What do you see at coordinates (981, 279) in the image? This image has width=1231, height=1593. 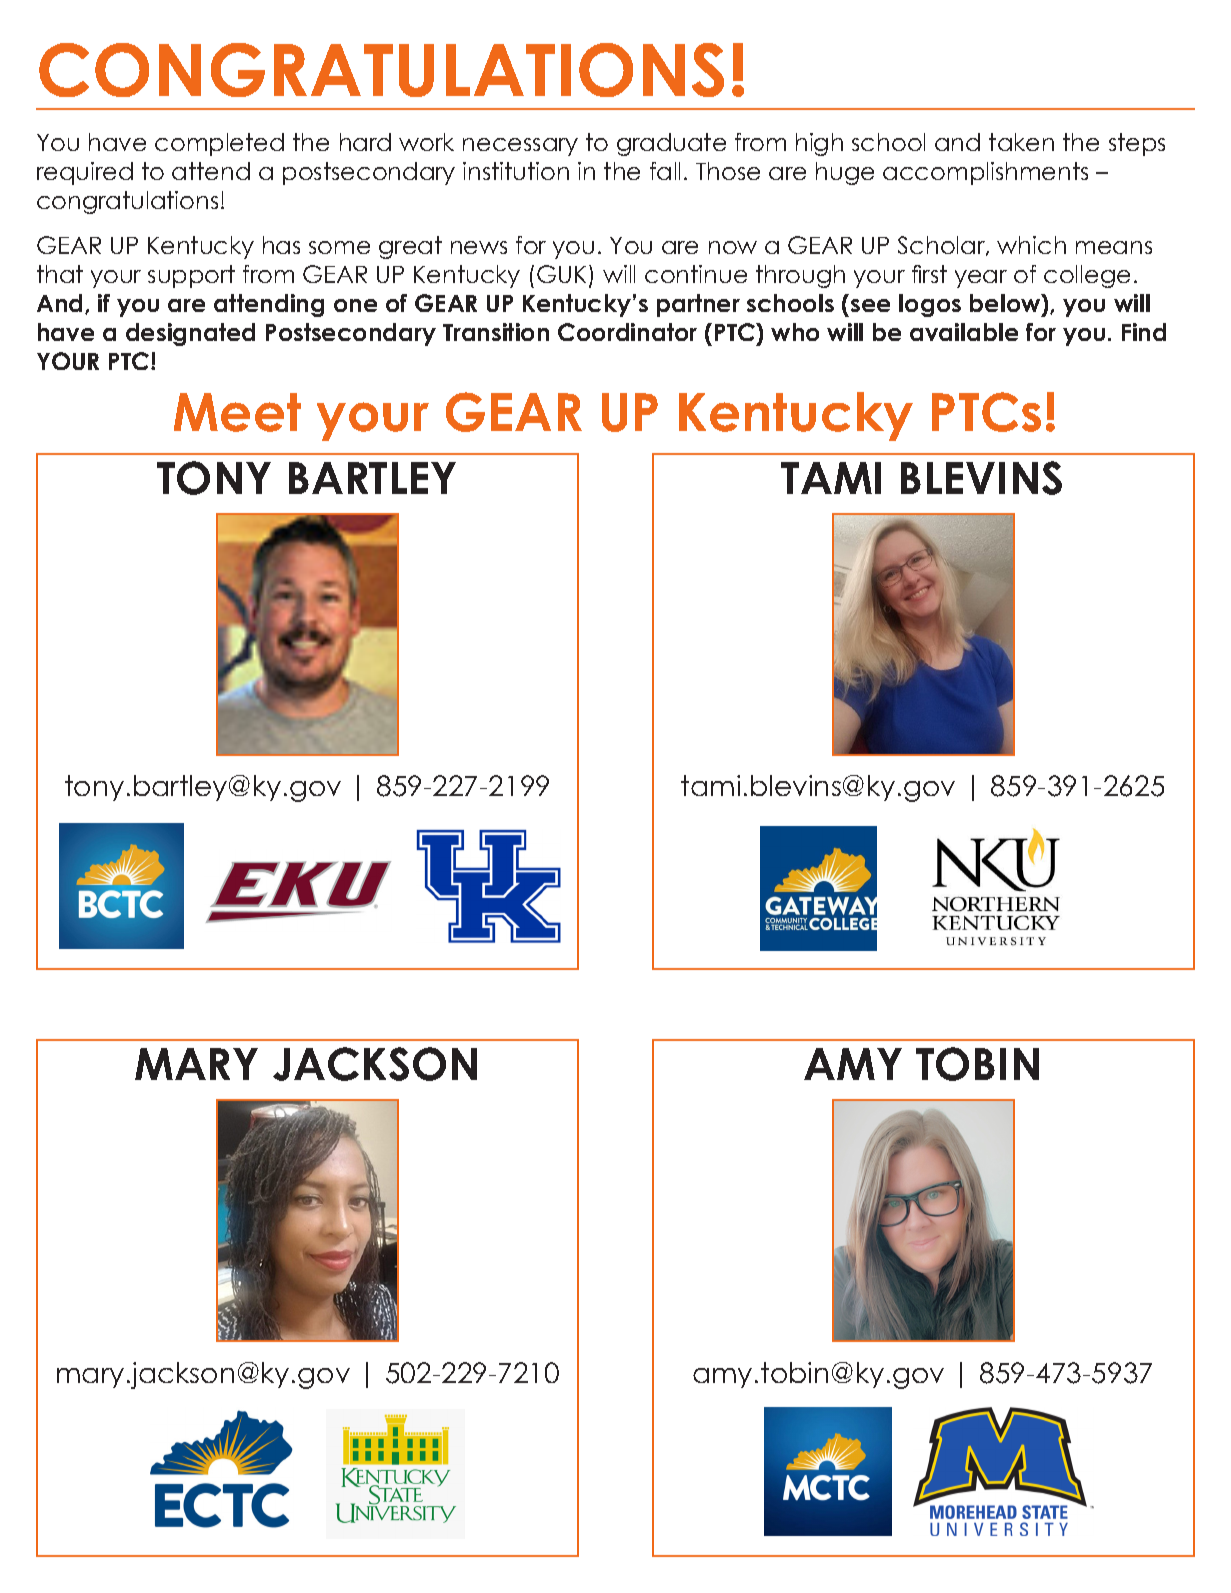 I see `year` at bounding box center [981, 279].
